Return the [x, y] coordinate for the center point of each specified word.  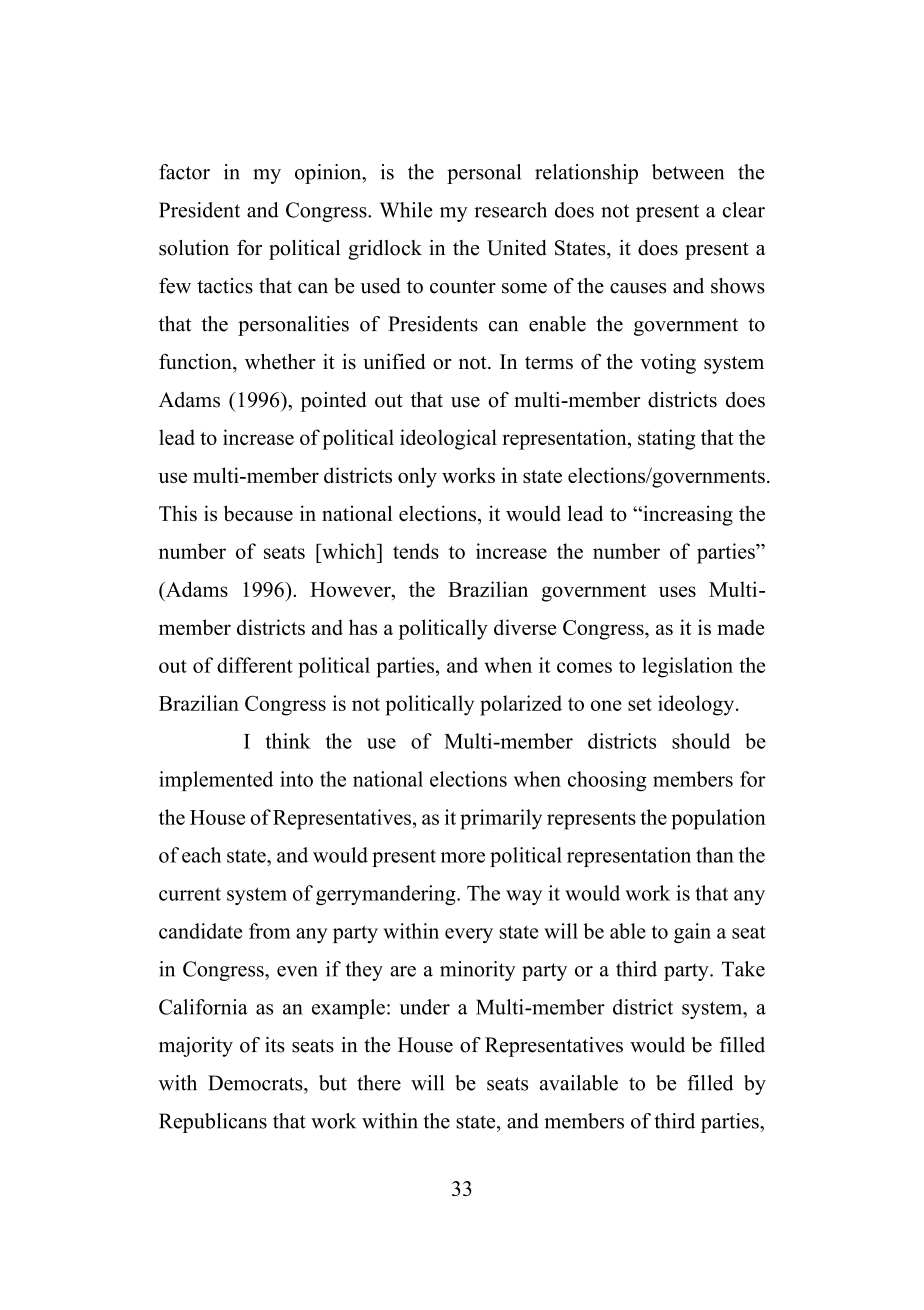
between [688, 172]
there [379, 1083]
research [510, 210]
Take [743, 969]
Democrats [256, 1083]
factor [184, 172]
